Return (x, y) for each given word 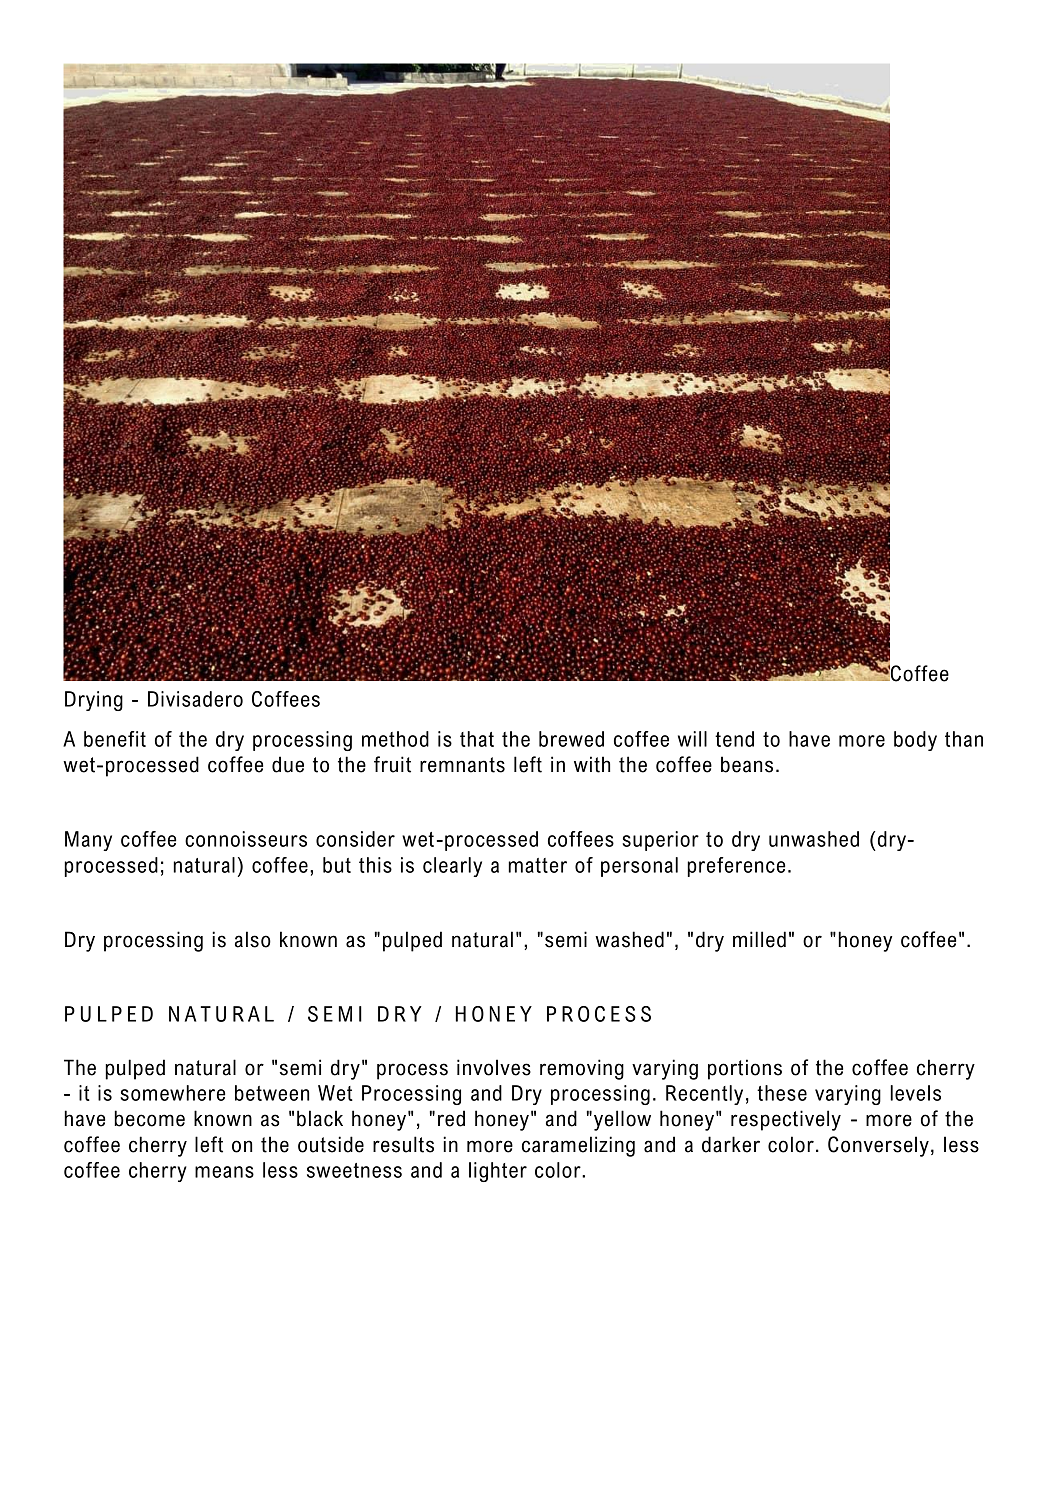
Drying (94, 701)
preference (736, 867)
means (224, 1172)
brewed (571, 739)
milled (759, 939)
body (915, 741)
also (253, 939)
